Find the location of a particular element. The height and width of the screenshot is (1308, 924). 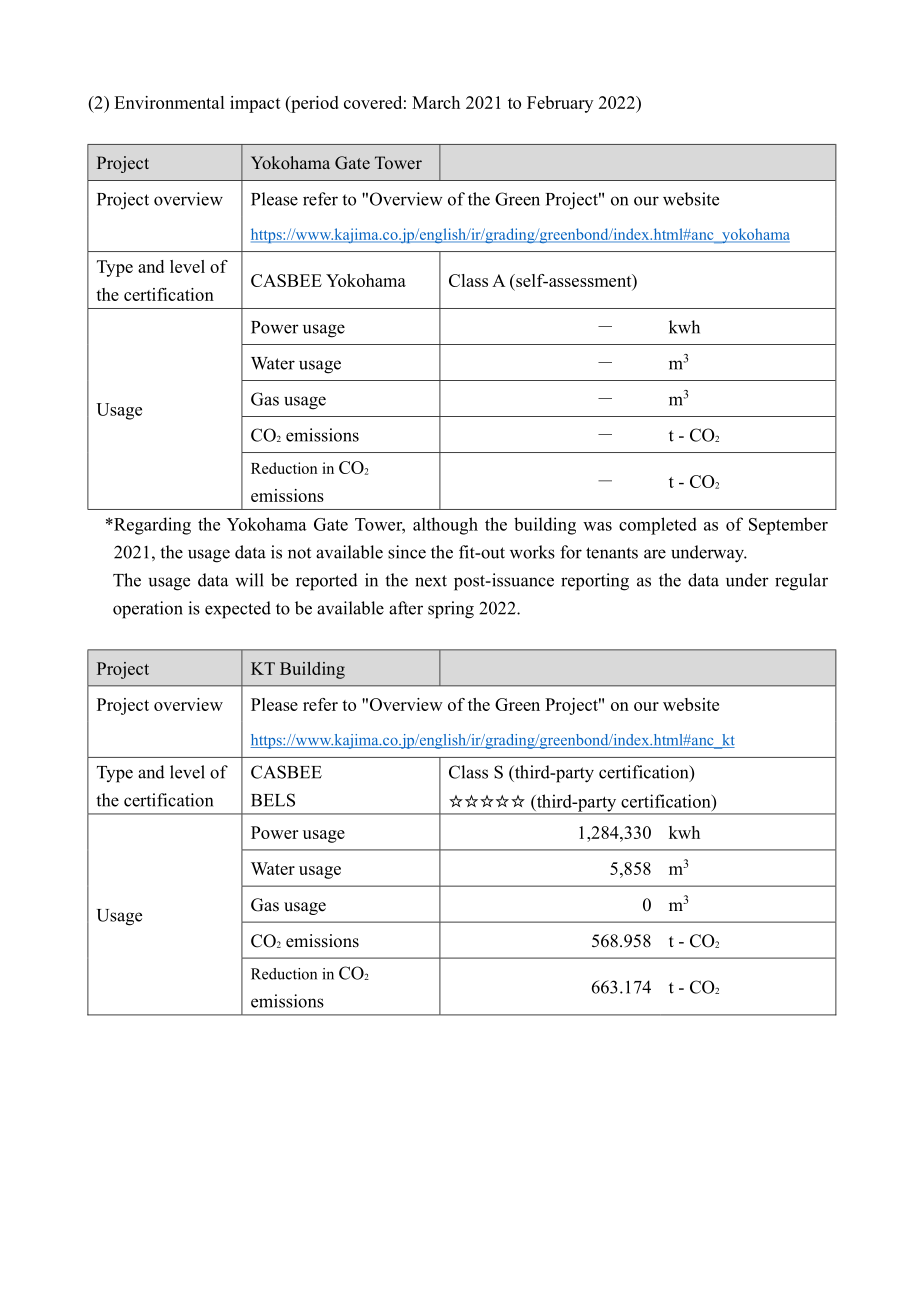

expected is located at coordinates (238, 610).
